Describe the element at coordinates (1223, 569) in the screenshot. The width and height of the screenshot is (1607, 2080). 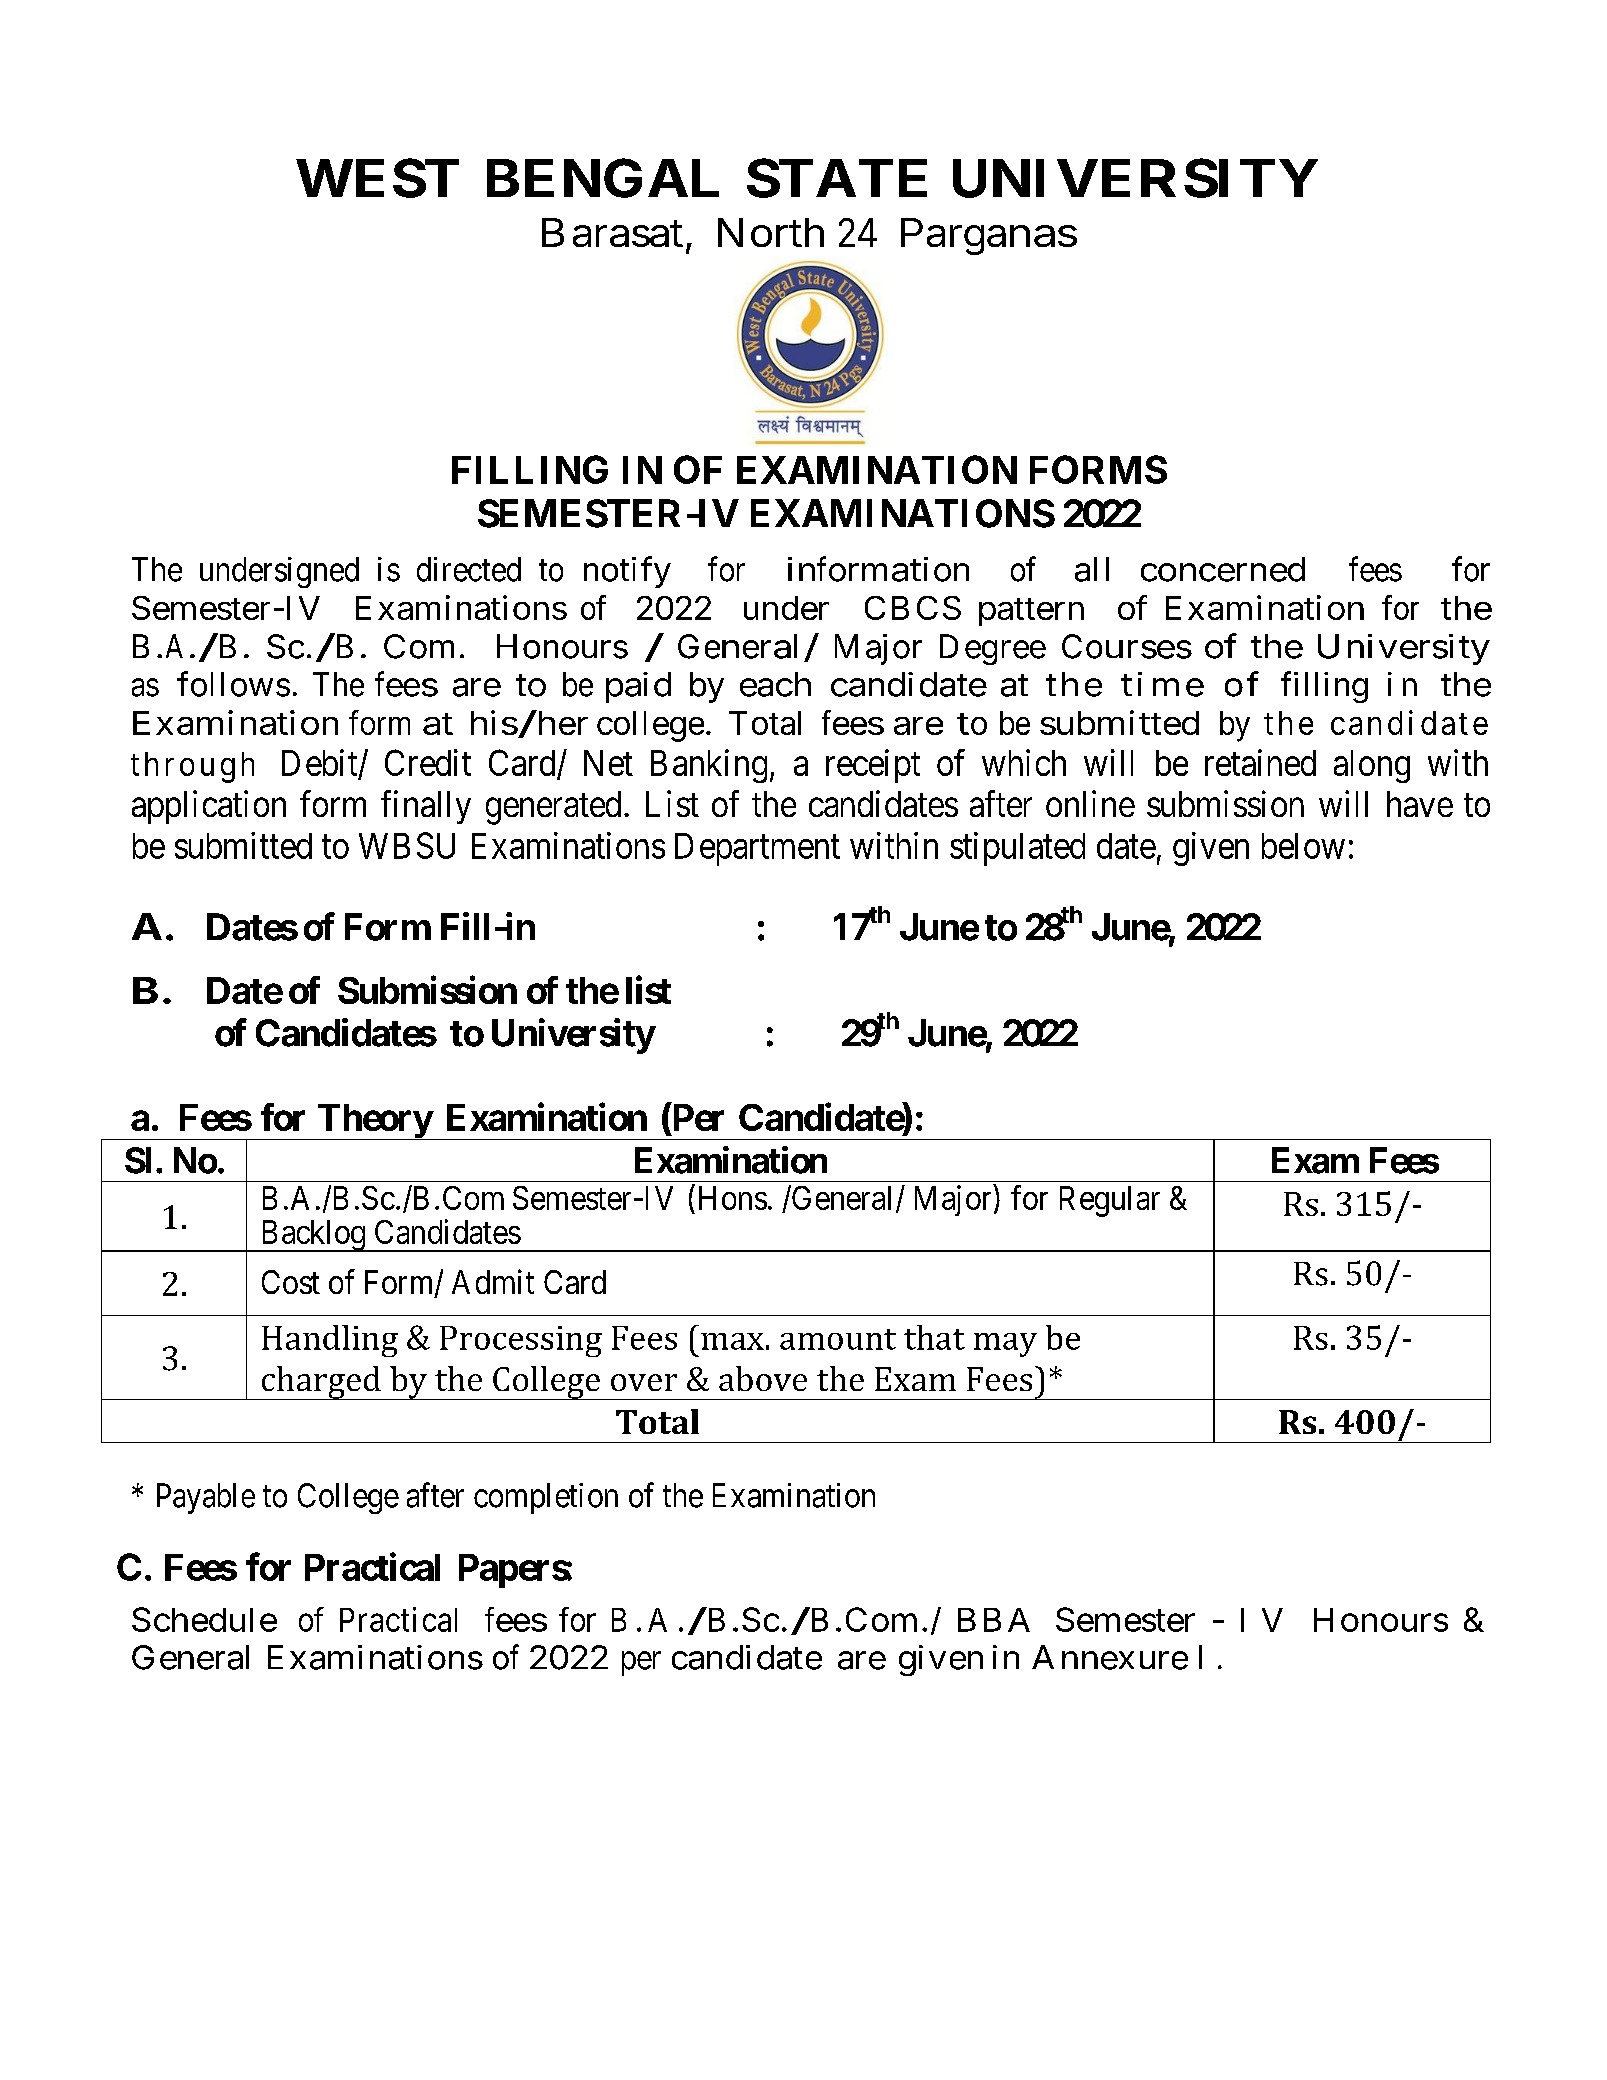
I see `concerned` at that location.
